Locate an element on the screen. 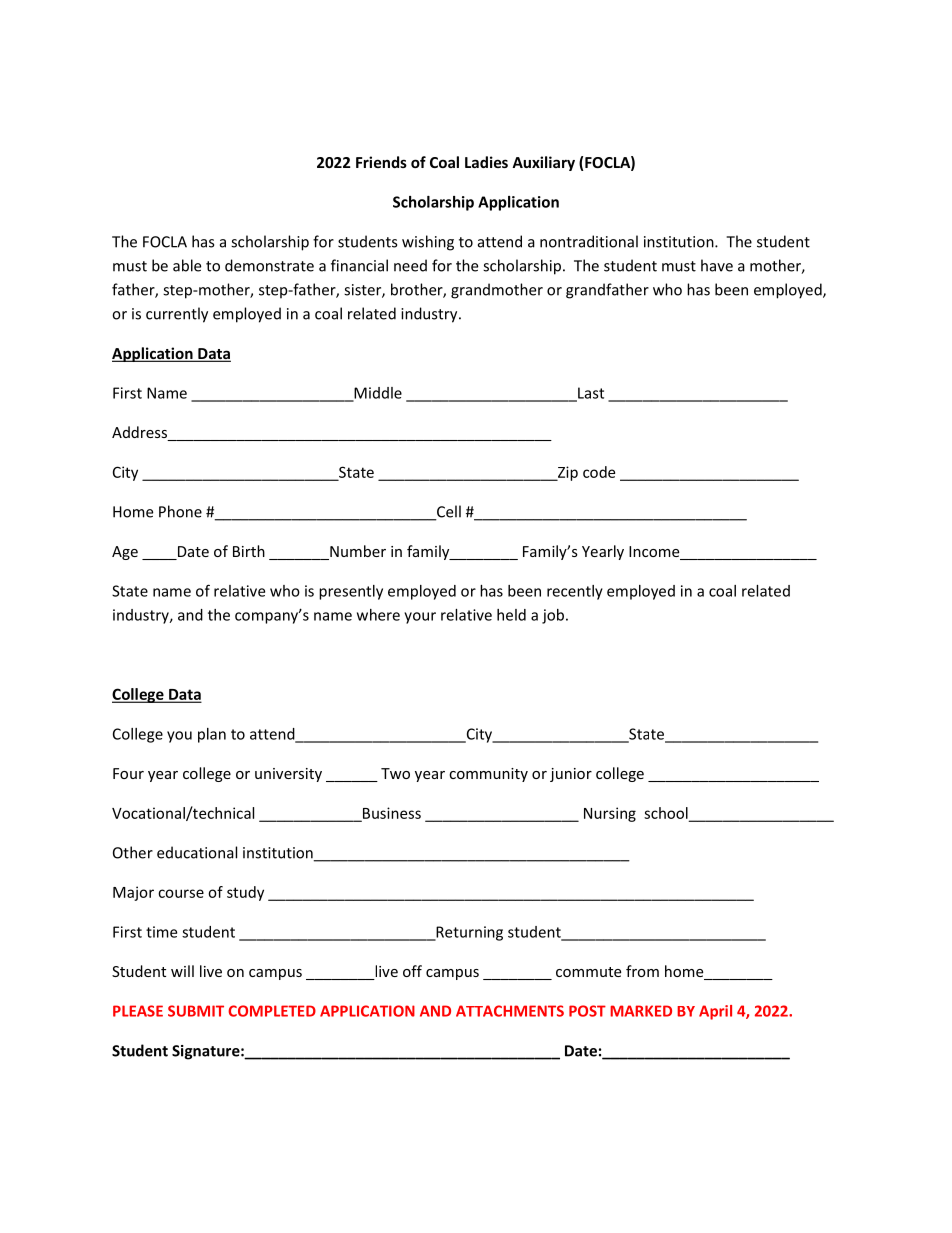 This screenshot has width=952, height=1233. Two is located at coordinates (395, 773).
